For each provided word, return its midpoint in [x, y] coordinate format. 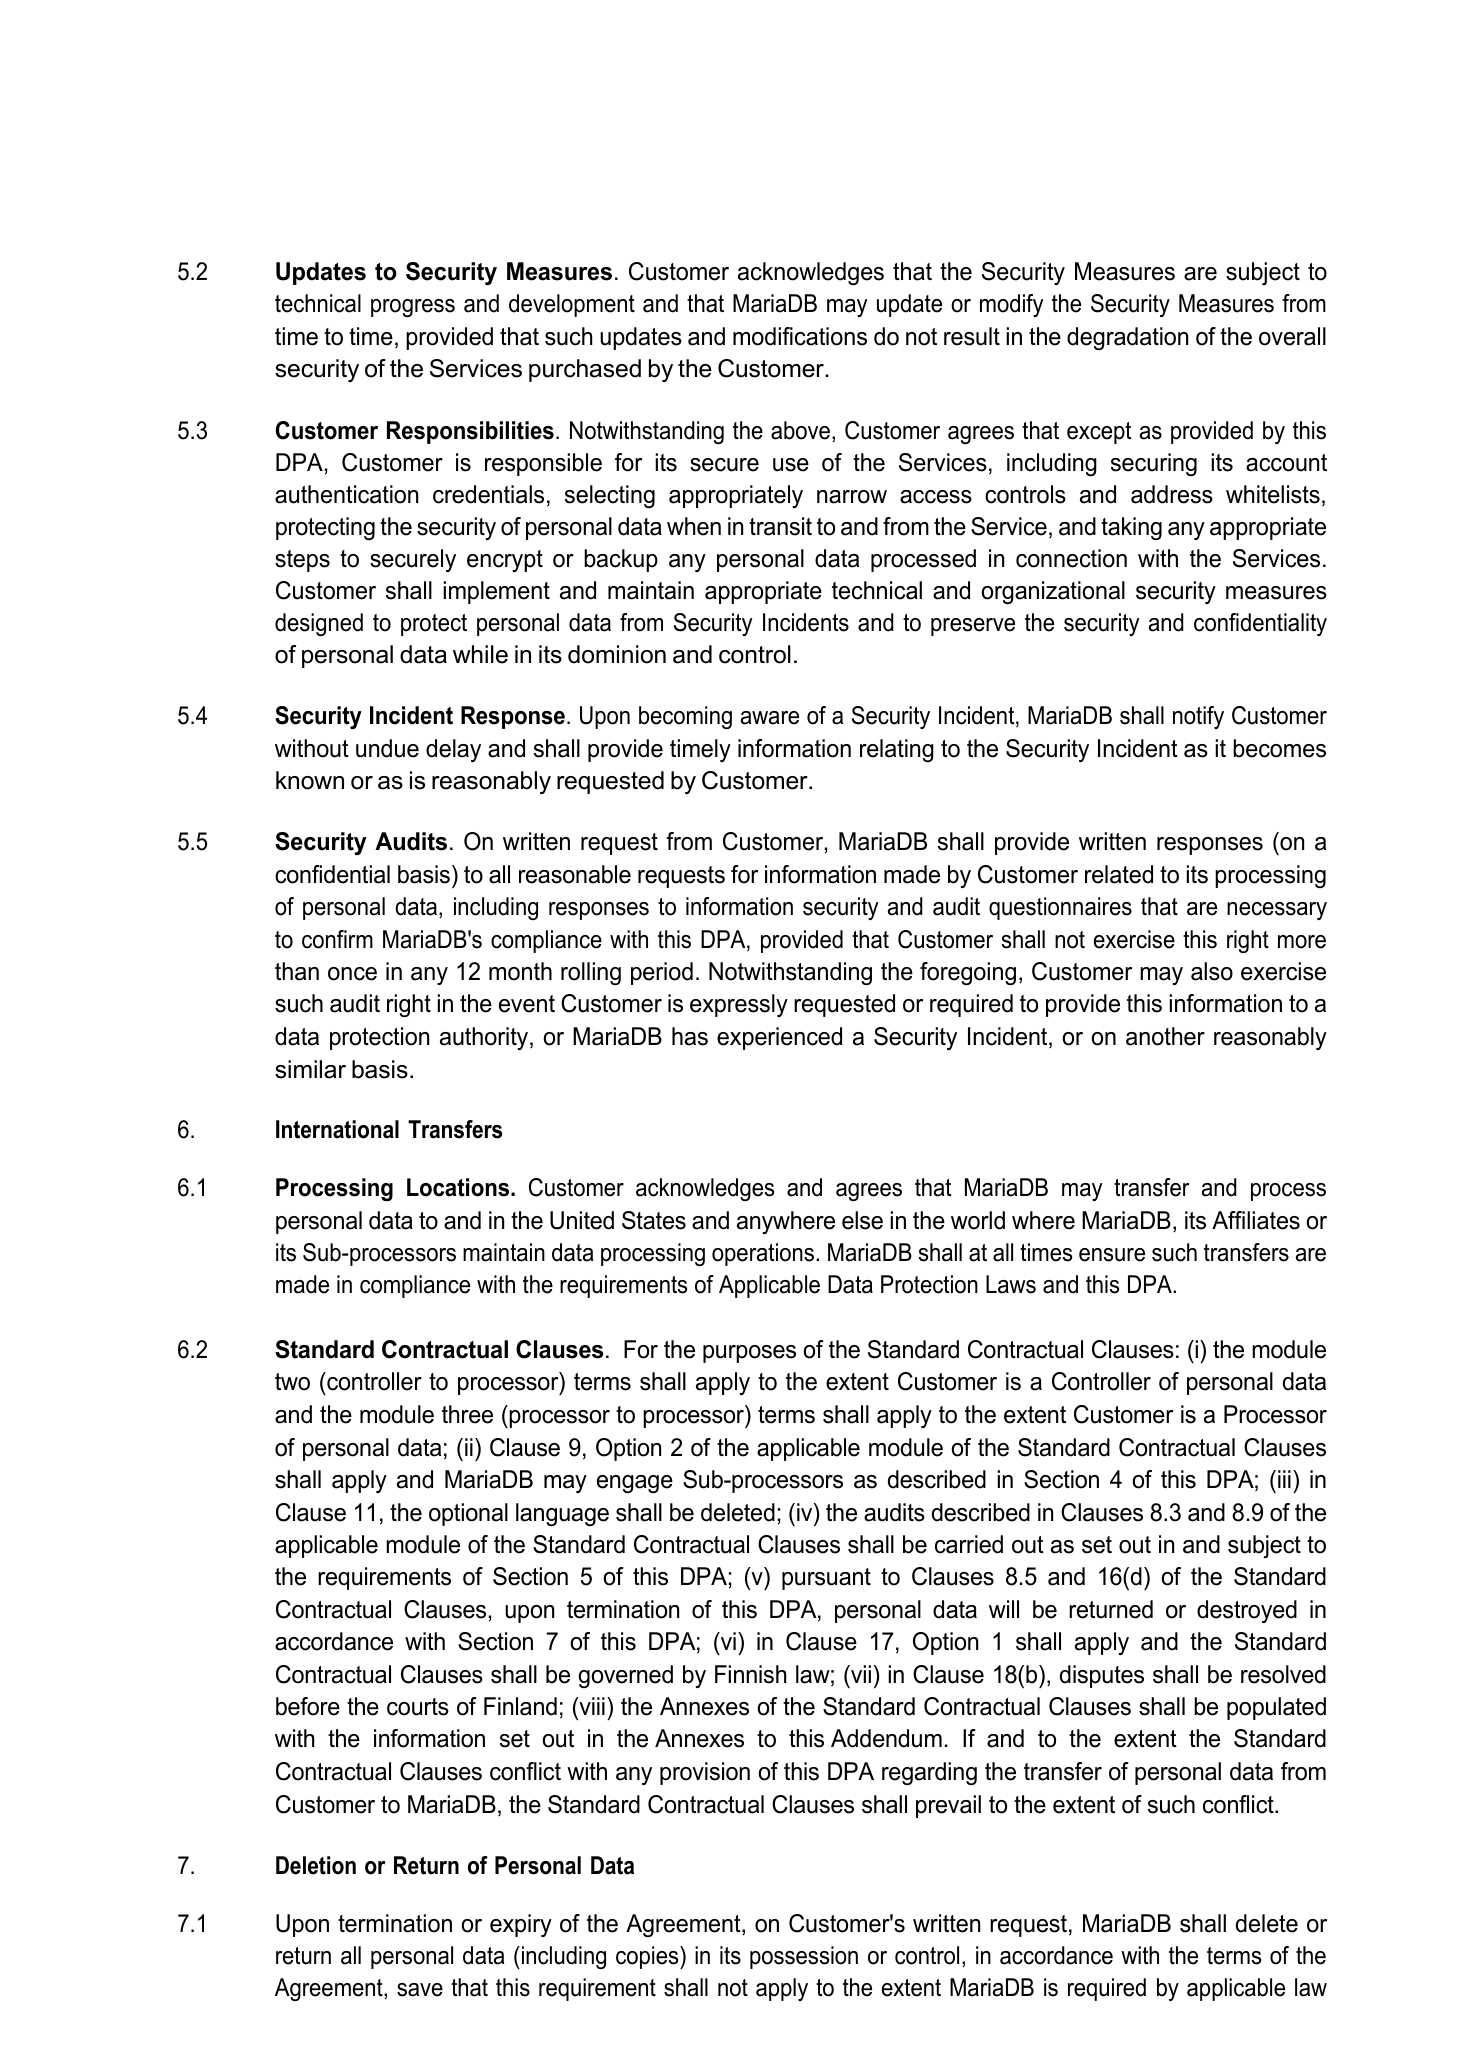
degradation [1127, 338]
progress [413, 308]
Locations [459, 1187]
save [420, 1990]
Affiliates [1256, 1220]
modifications [800, 336]
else [862, 1220]
